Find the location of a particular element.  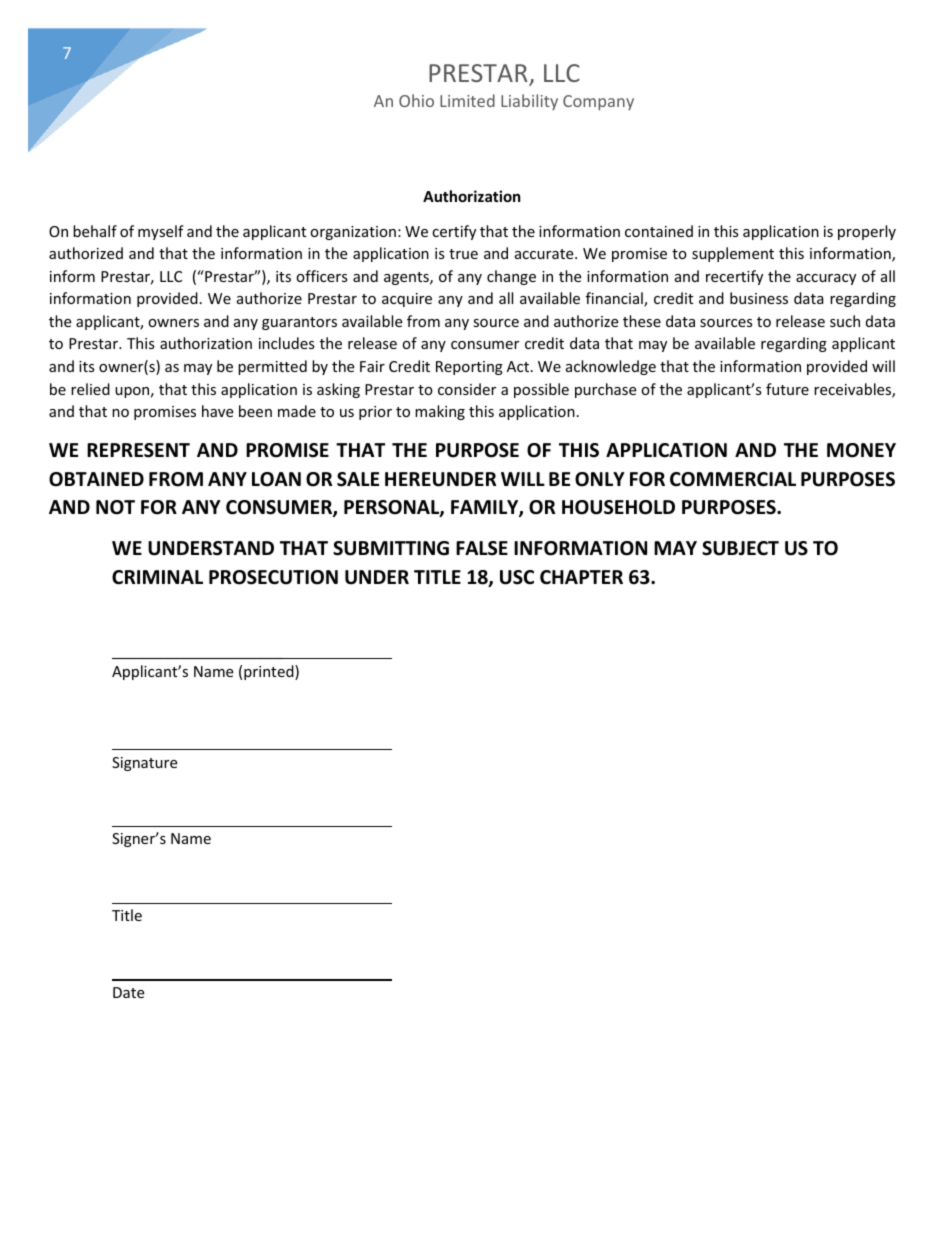

have is located at coordinates (217, 411).
